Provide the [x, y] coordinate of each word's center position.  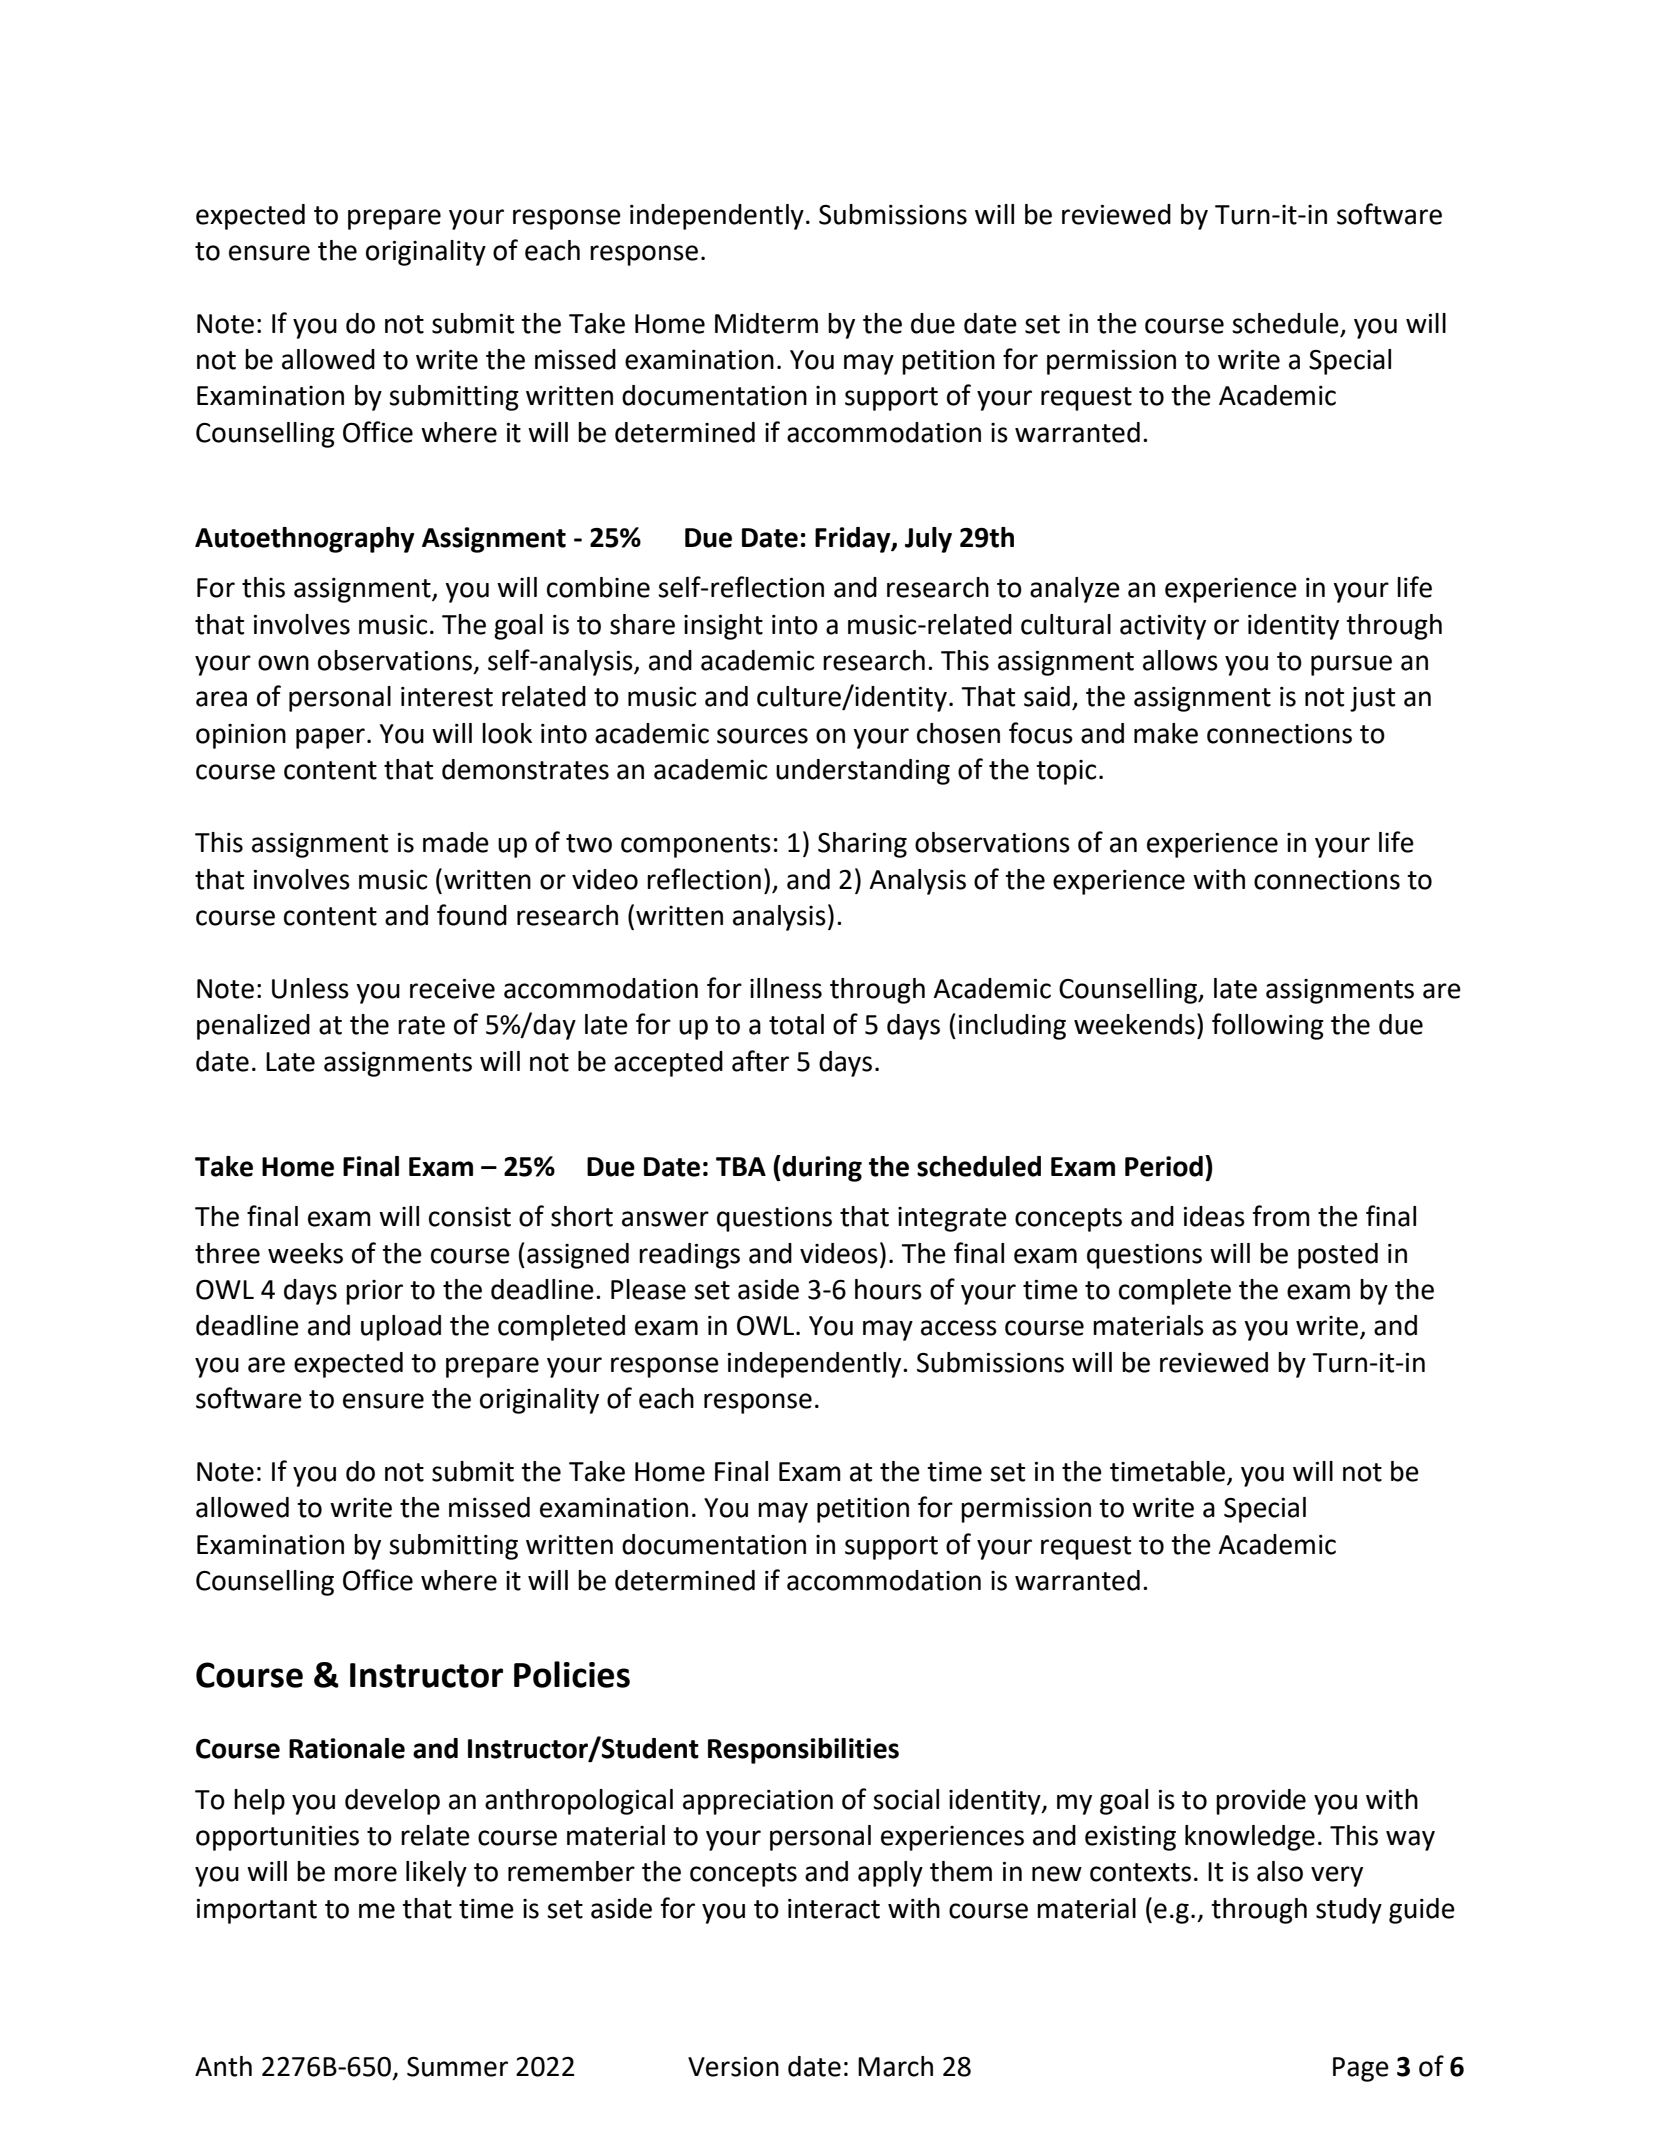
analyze [1075, 590]
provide [1261, 1802]
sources [762, 736]
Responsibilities [803, 1751]
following [1268, 1026]
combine [598, 587]
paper [330, 738]
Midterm [766, 323]
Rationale [347, 1748]
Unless [310, 988]
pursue [1351, 665]
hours [888, 1289]
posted [1338, 1256]
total [796, 1024]
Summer [457, 2067]
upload [401, 1328]
